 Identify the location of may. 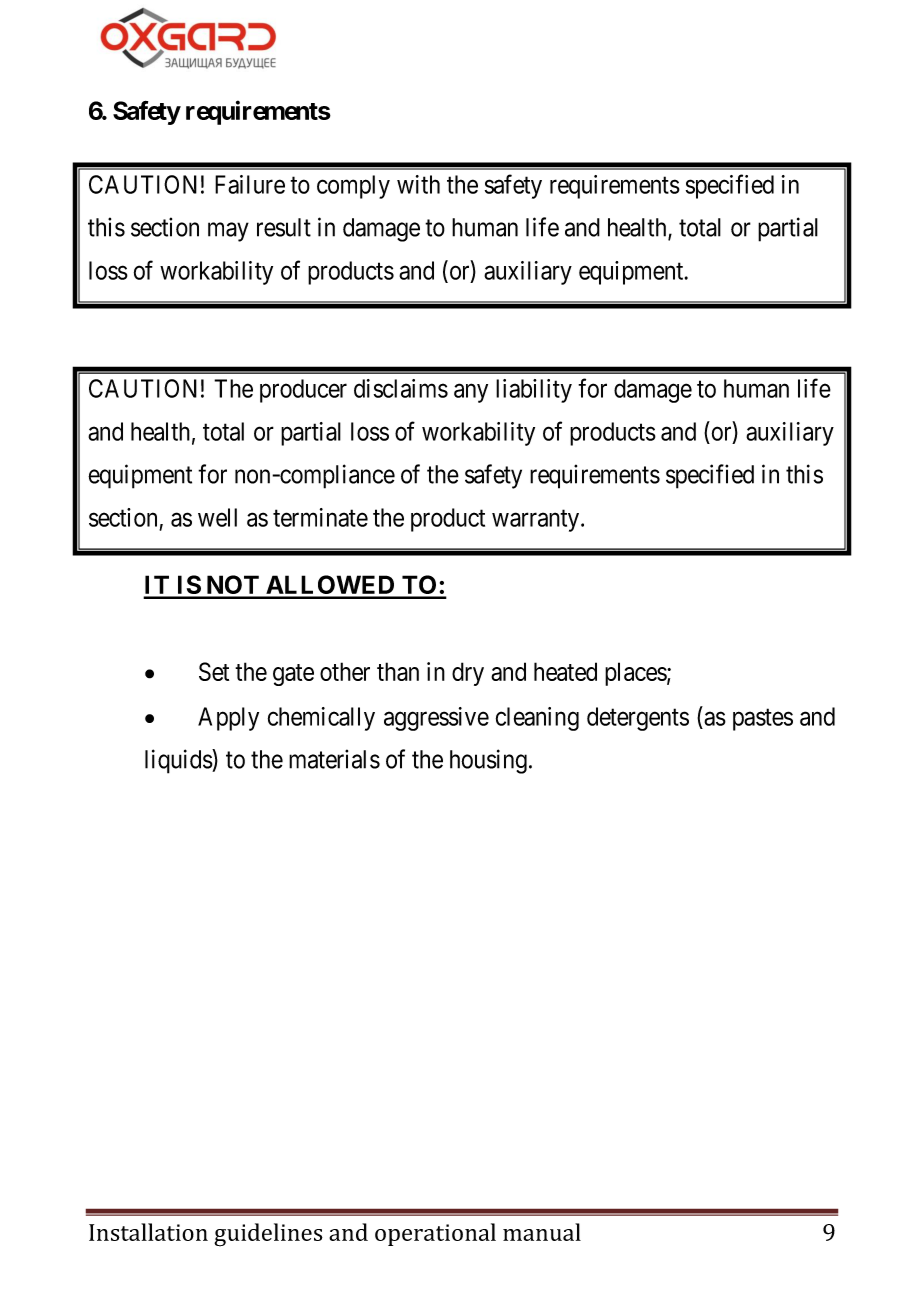
(228, 232).
